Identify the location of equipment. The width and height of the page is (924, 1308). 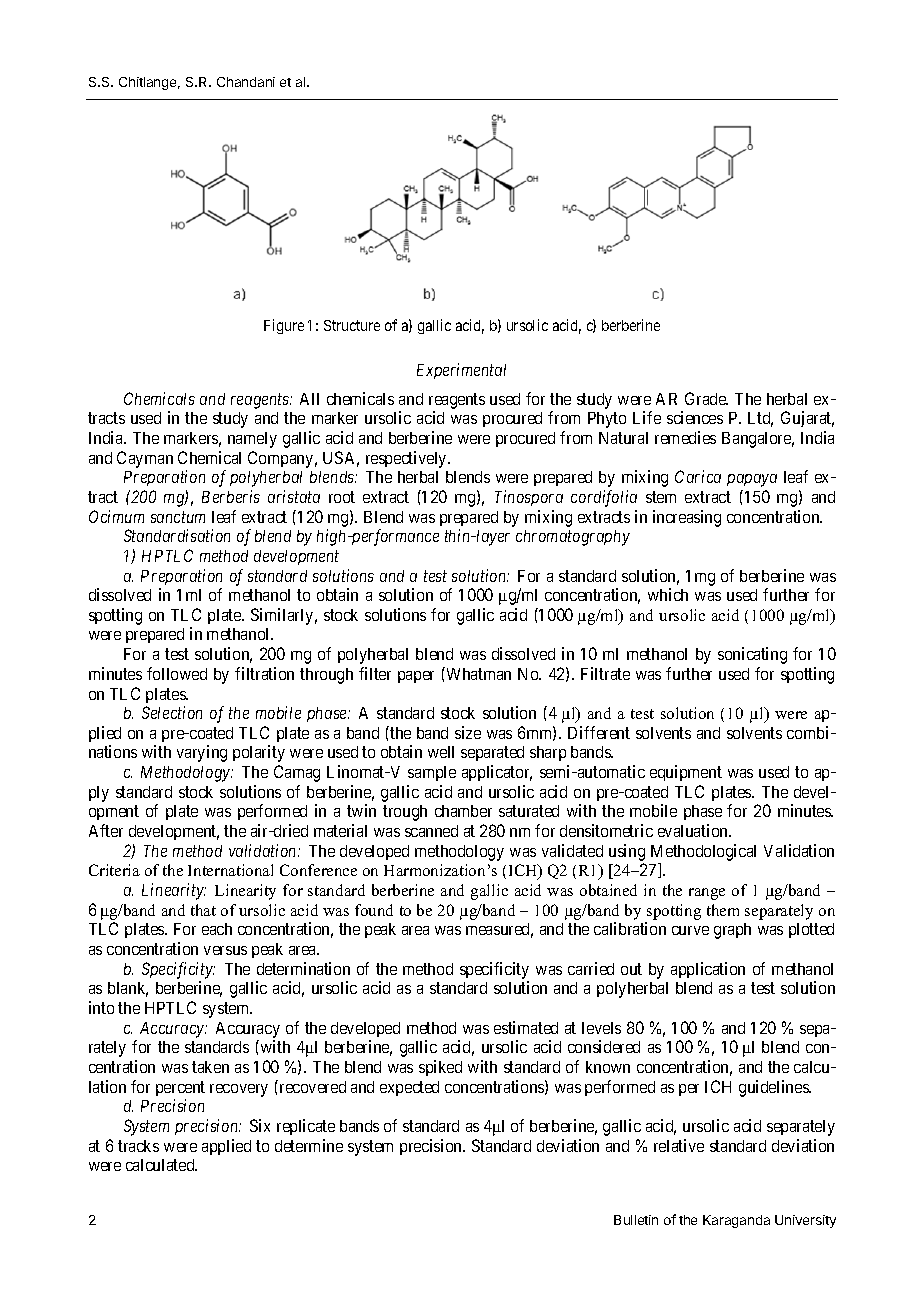
(686, 773).
